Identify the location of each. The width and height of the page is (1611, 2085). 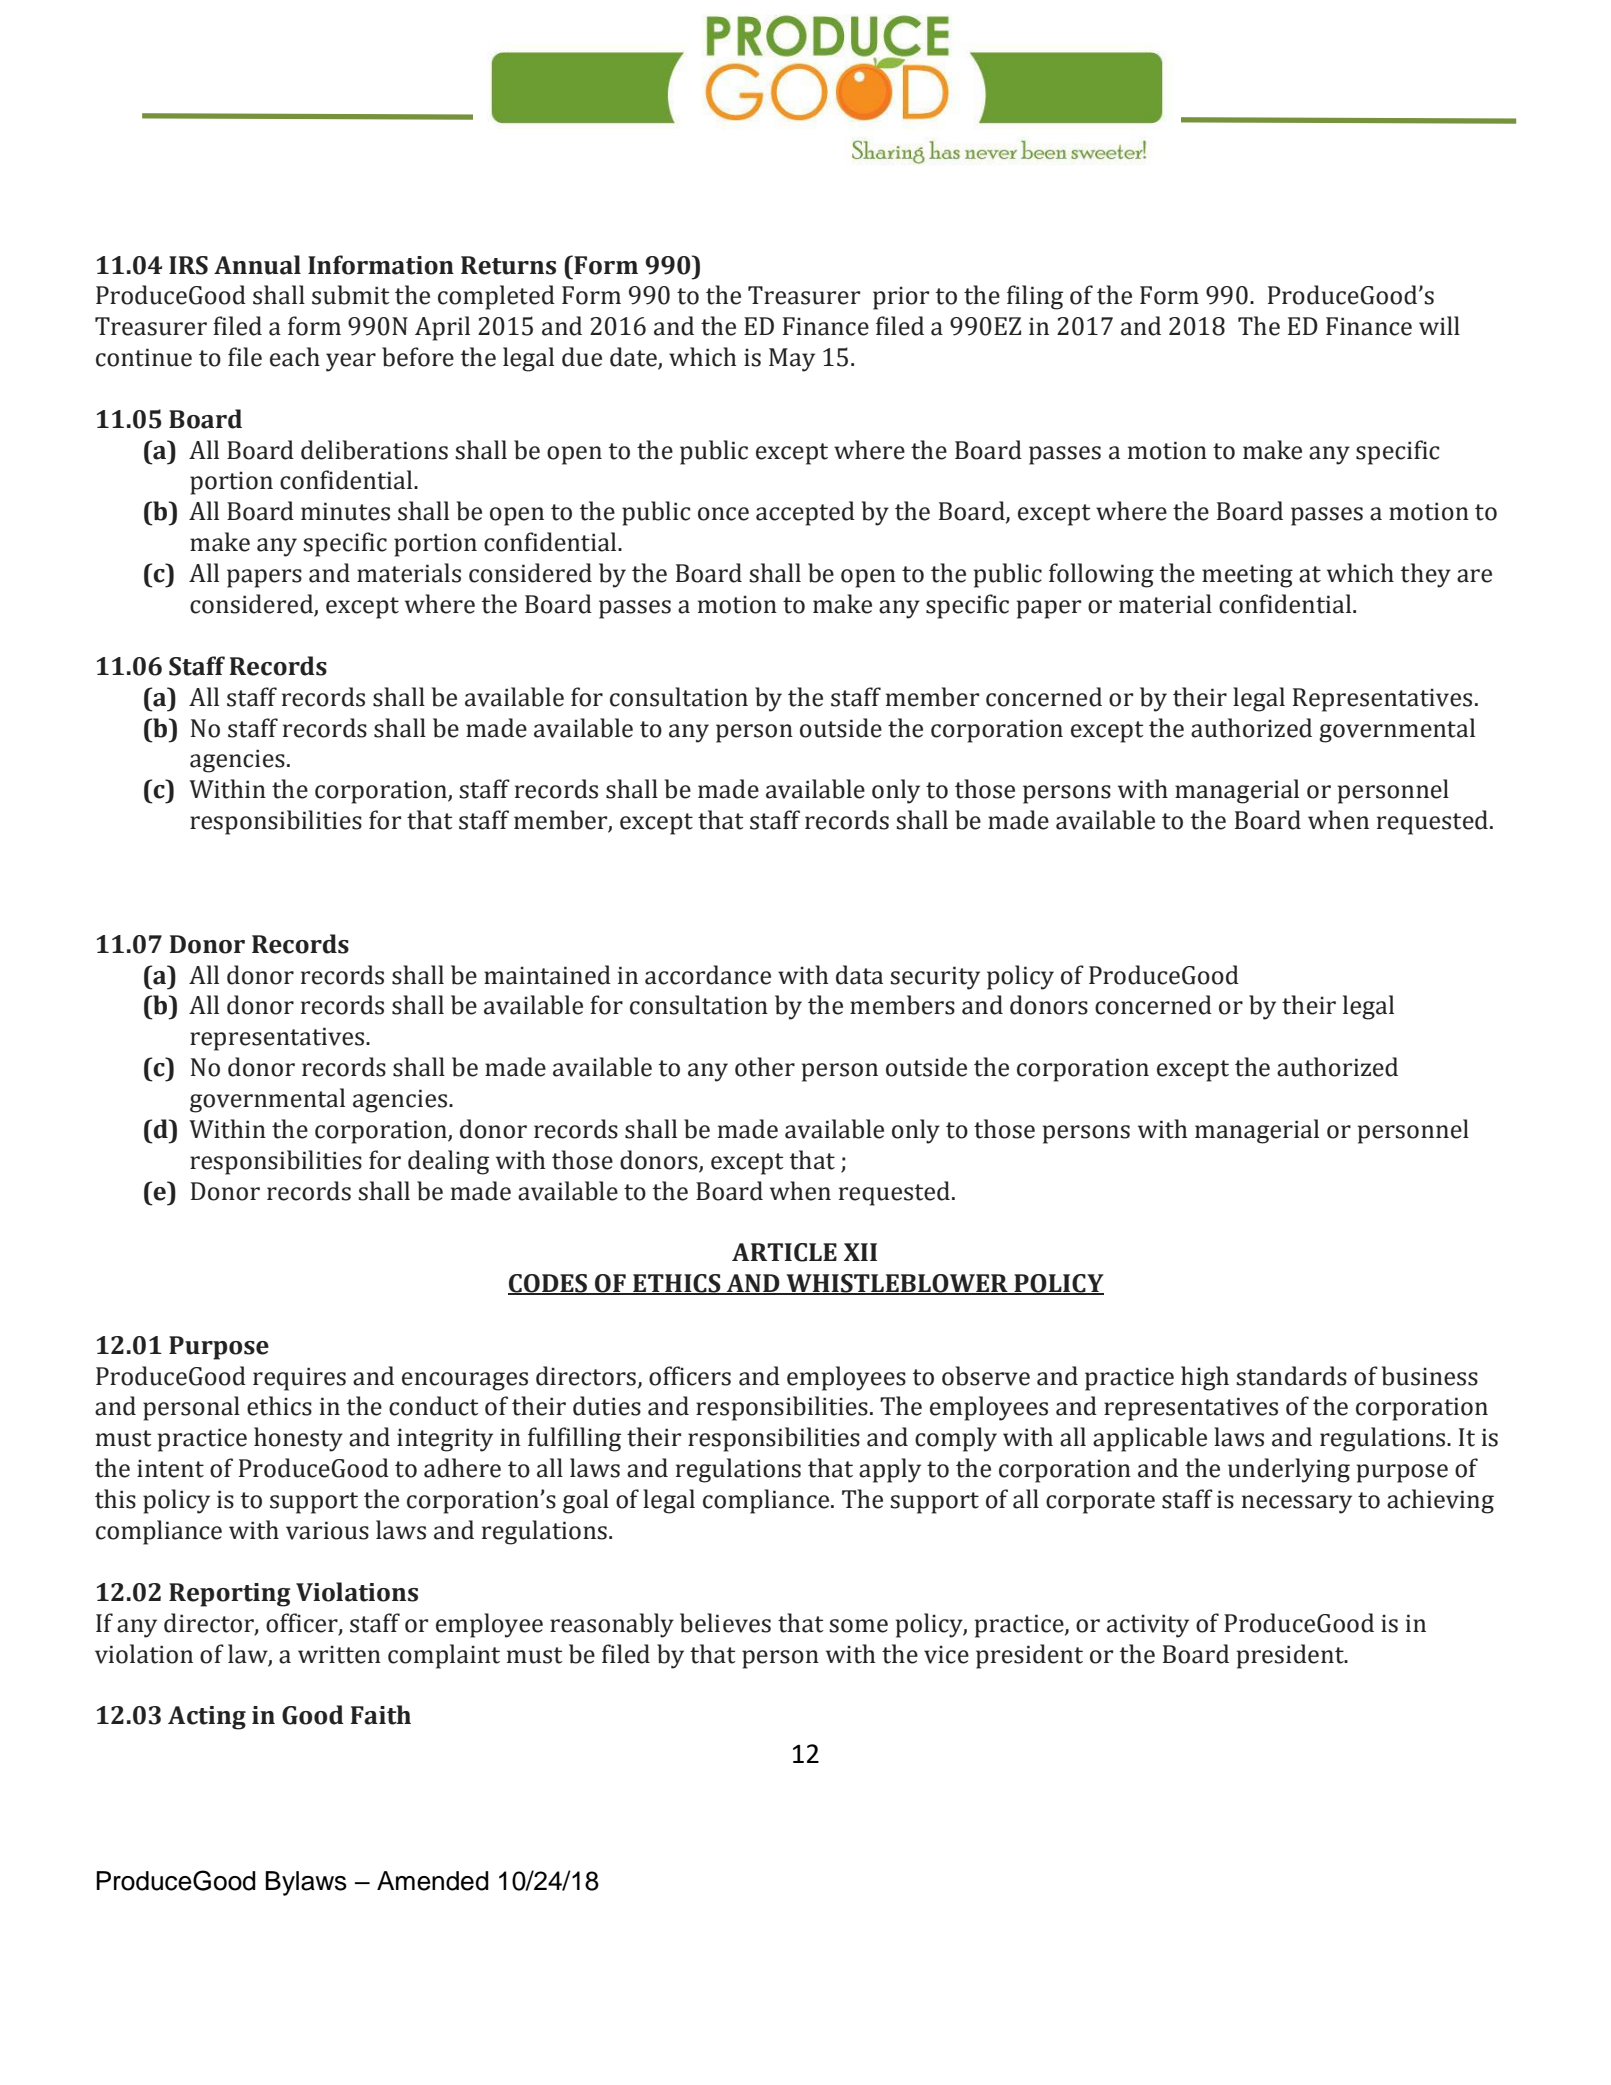
(295, 357).
